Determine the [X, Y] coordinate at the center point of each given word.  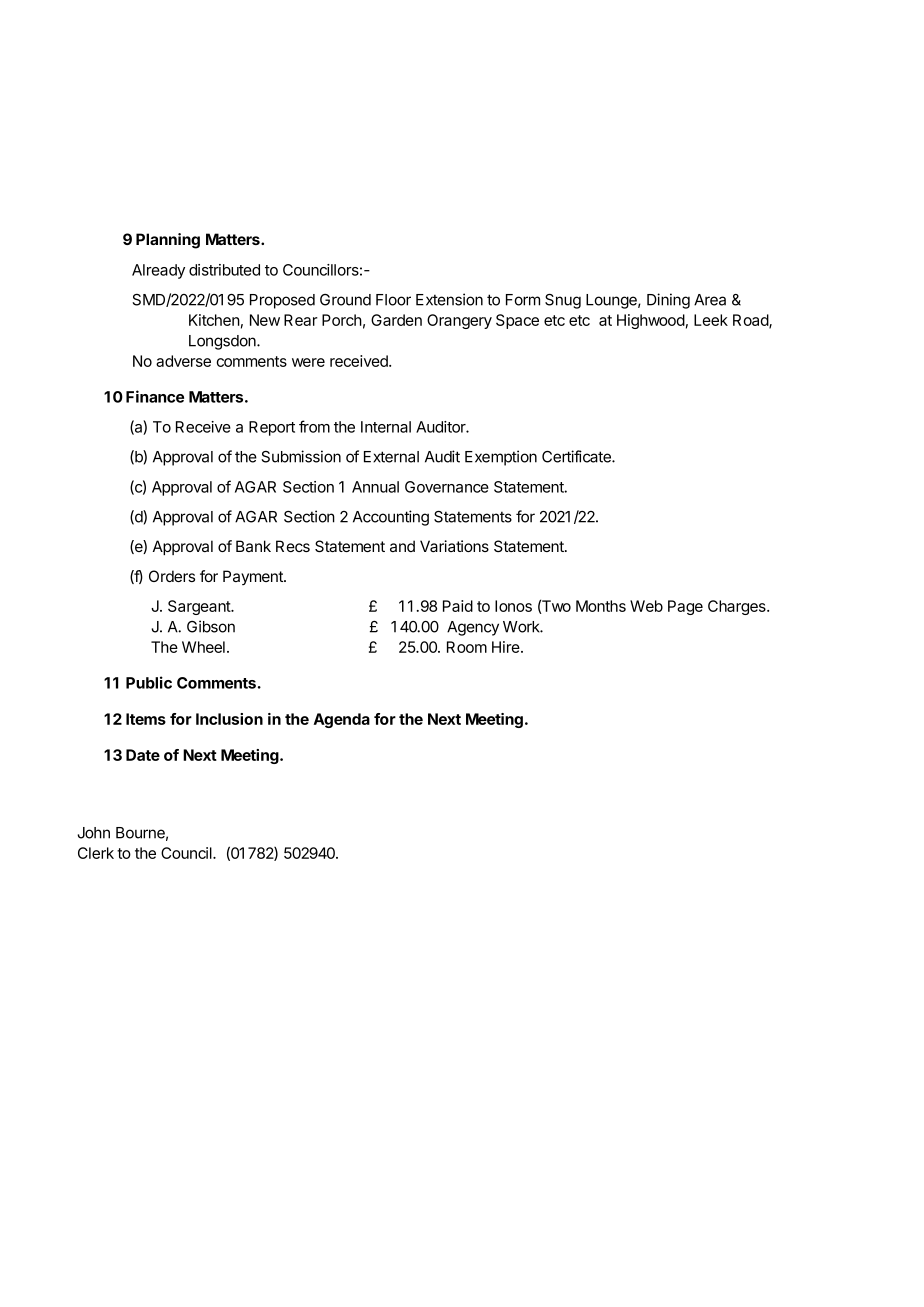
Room [467, 647]
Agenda [342, 720]
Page [685, 607]
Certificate [577, 456]
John [93, 833]
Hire [507, 647]
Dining [668, 301]
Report [272, 428]
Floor [393, 300]
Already [158, 271]
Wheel [203, 647]
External [391, 457]
